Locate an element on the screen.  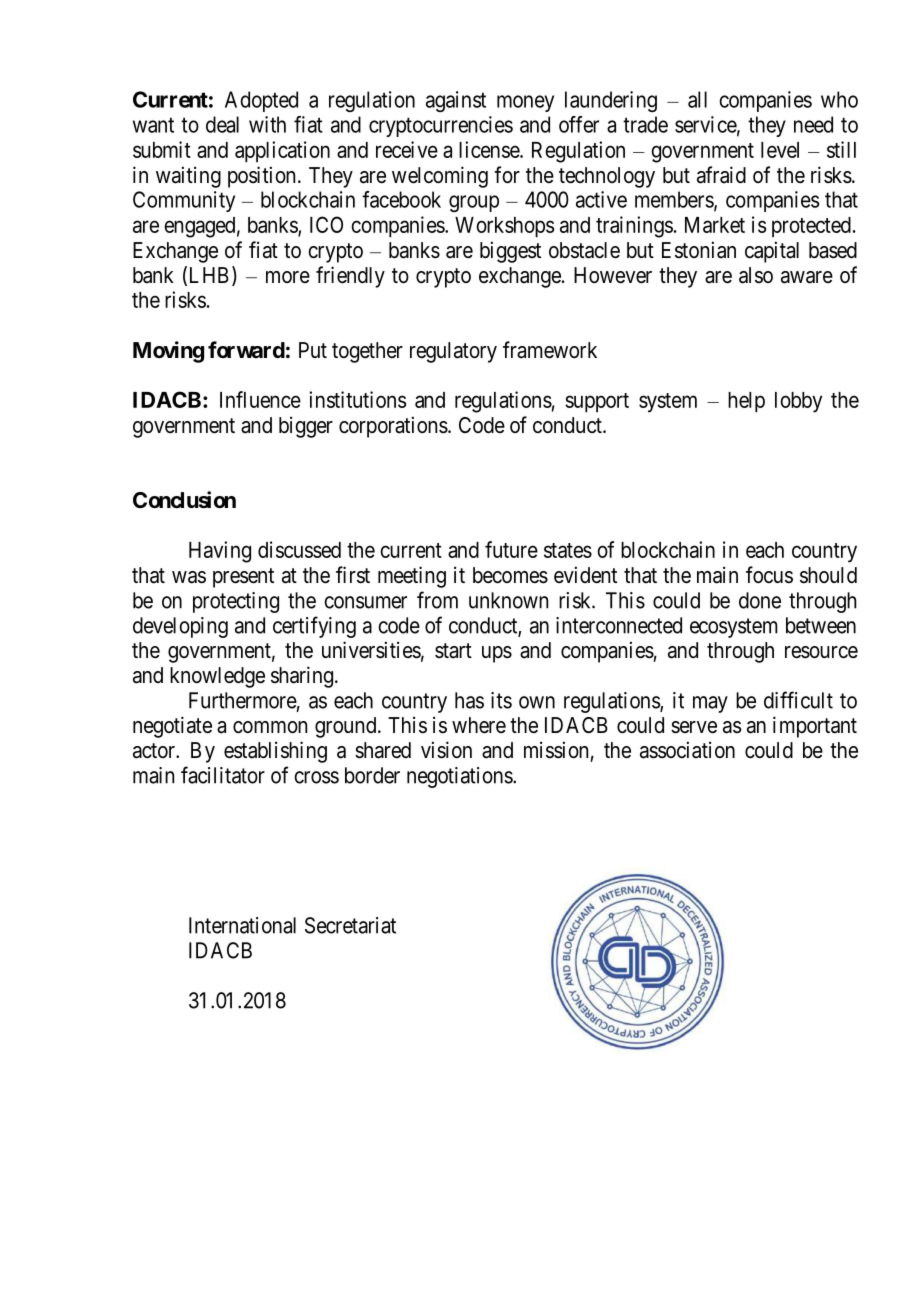
license is located at coordinates (490, 149).
